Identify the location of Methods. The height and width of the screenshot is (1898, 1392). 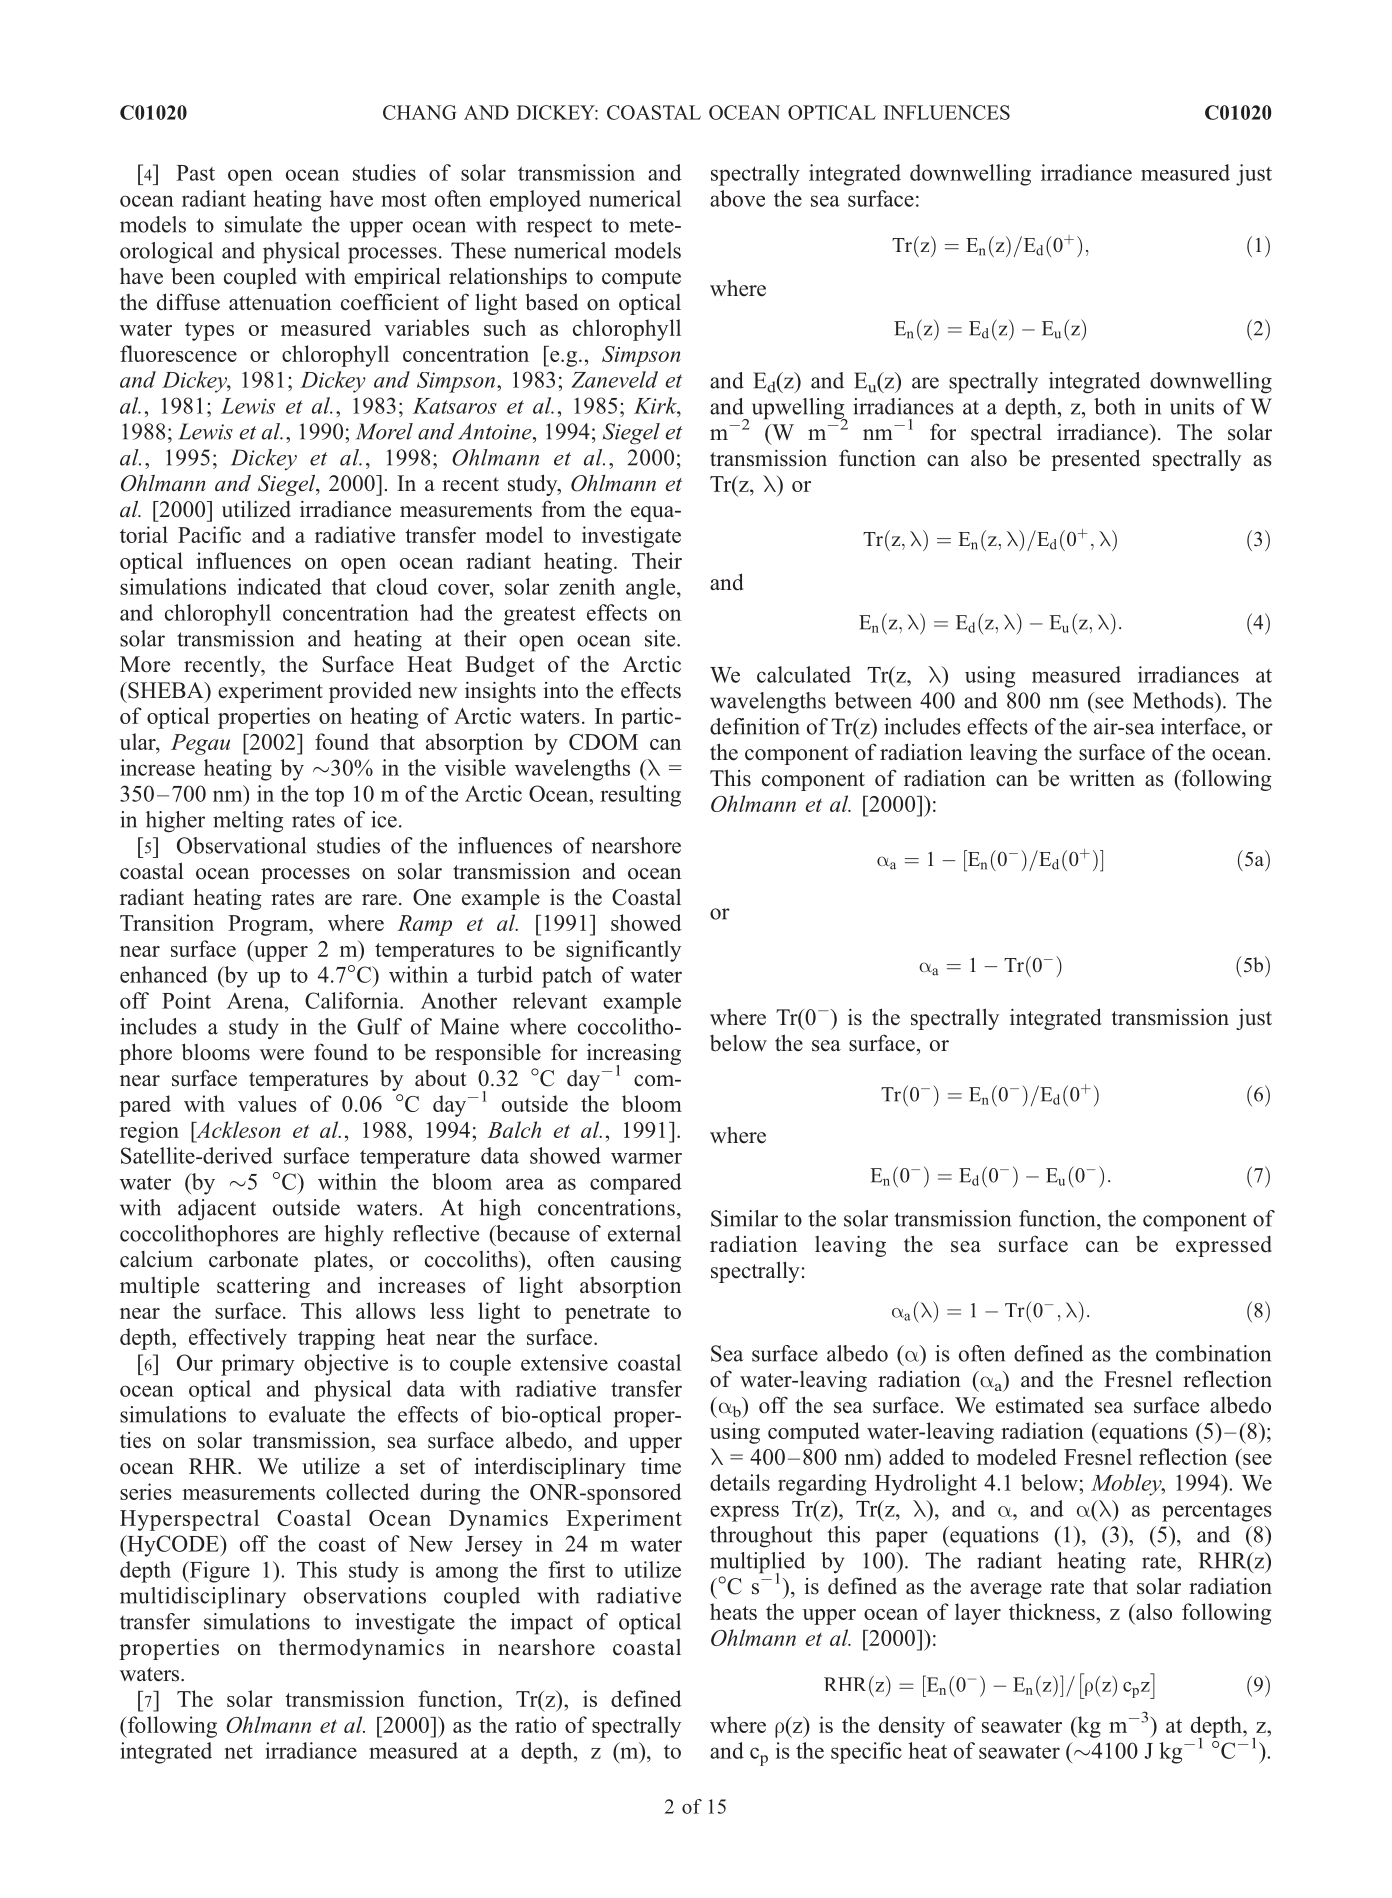
(1174, 700).
